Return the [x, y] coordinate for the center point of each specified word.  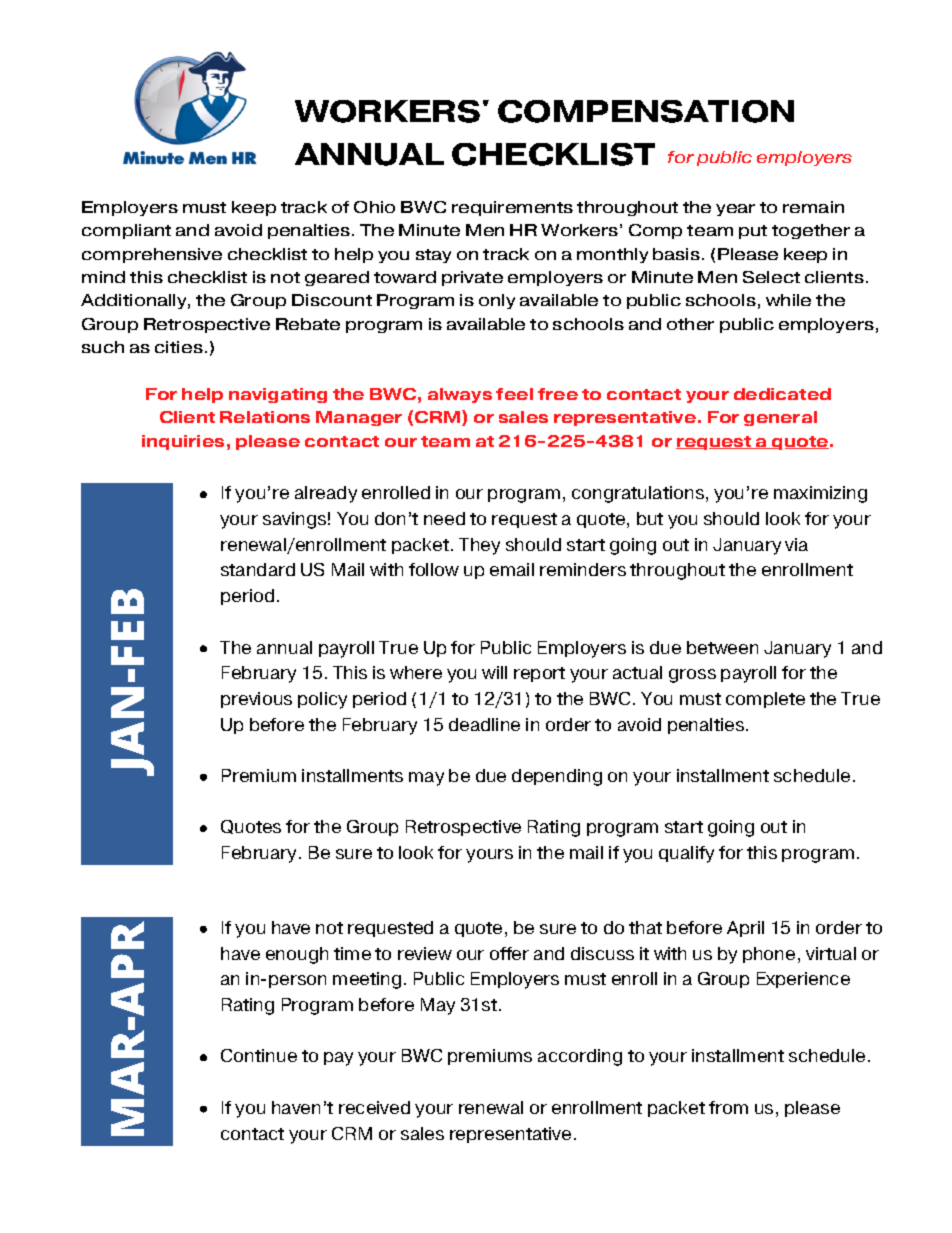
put [753, 232]
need [444, 518]
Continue [259, 1055]
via [796, 544]
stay [433, 256]
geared [337, 278]
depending [557, 777]
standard [258, 569]
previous [256, 700]
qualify [686, 854]
